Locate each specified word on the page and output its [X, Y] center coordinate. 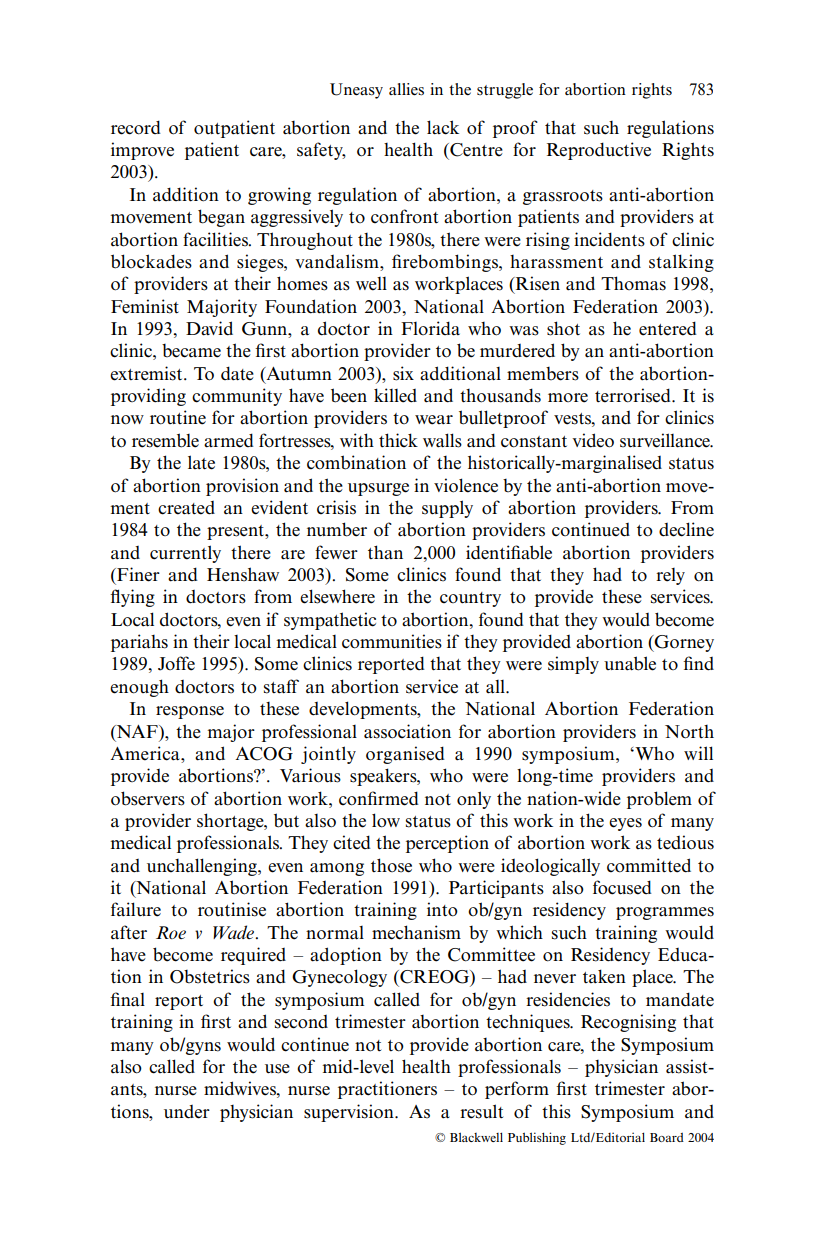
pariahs [139, 643]
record [136, 127]
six [403, 373]
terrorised [634, 395]
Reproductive [599, 151]
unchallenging [203, 867]
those [391, 865]
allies [406, 89]
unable [630, 663]
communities [392, 641]
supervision [350, 1113]
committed [649, 865]
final [127, 999]
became [191, 351]
